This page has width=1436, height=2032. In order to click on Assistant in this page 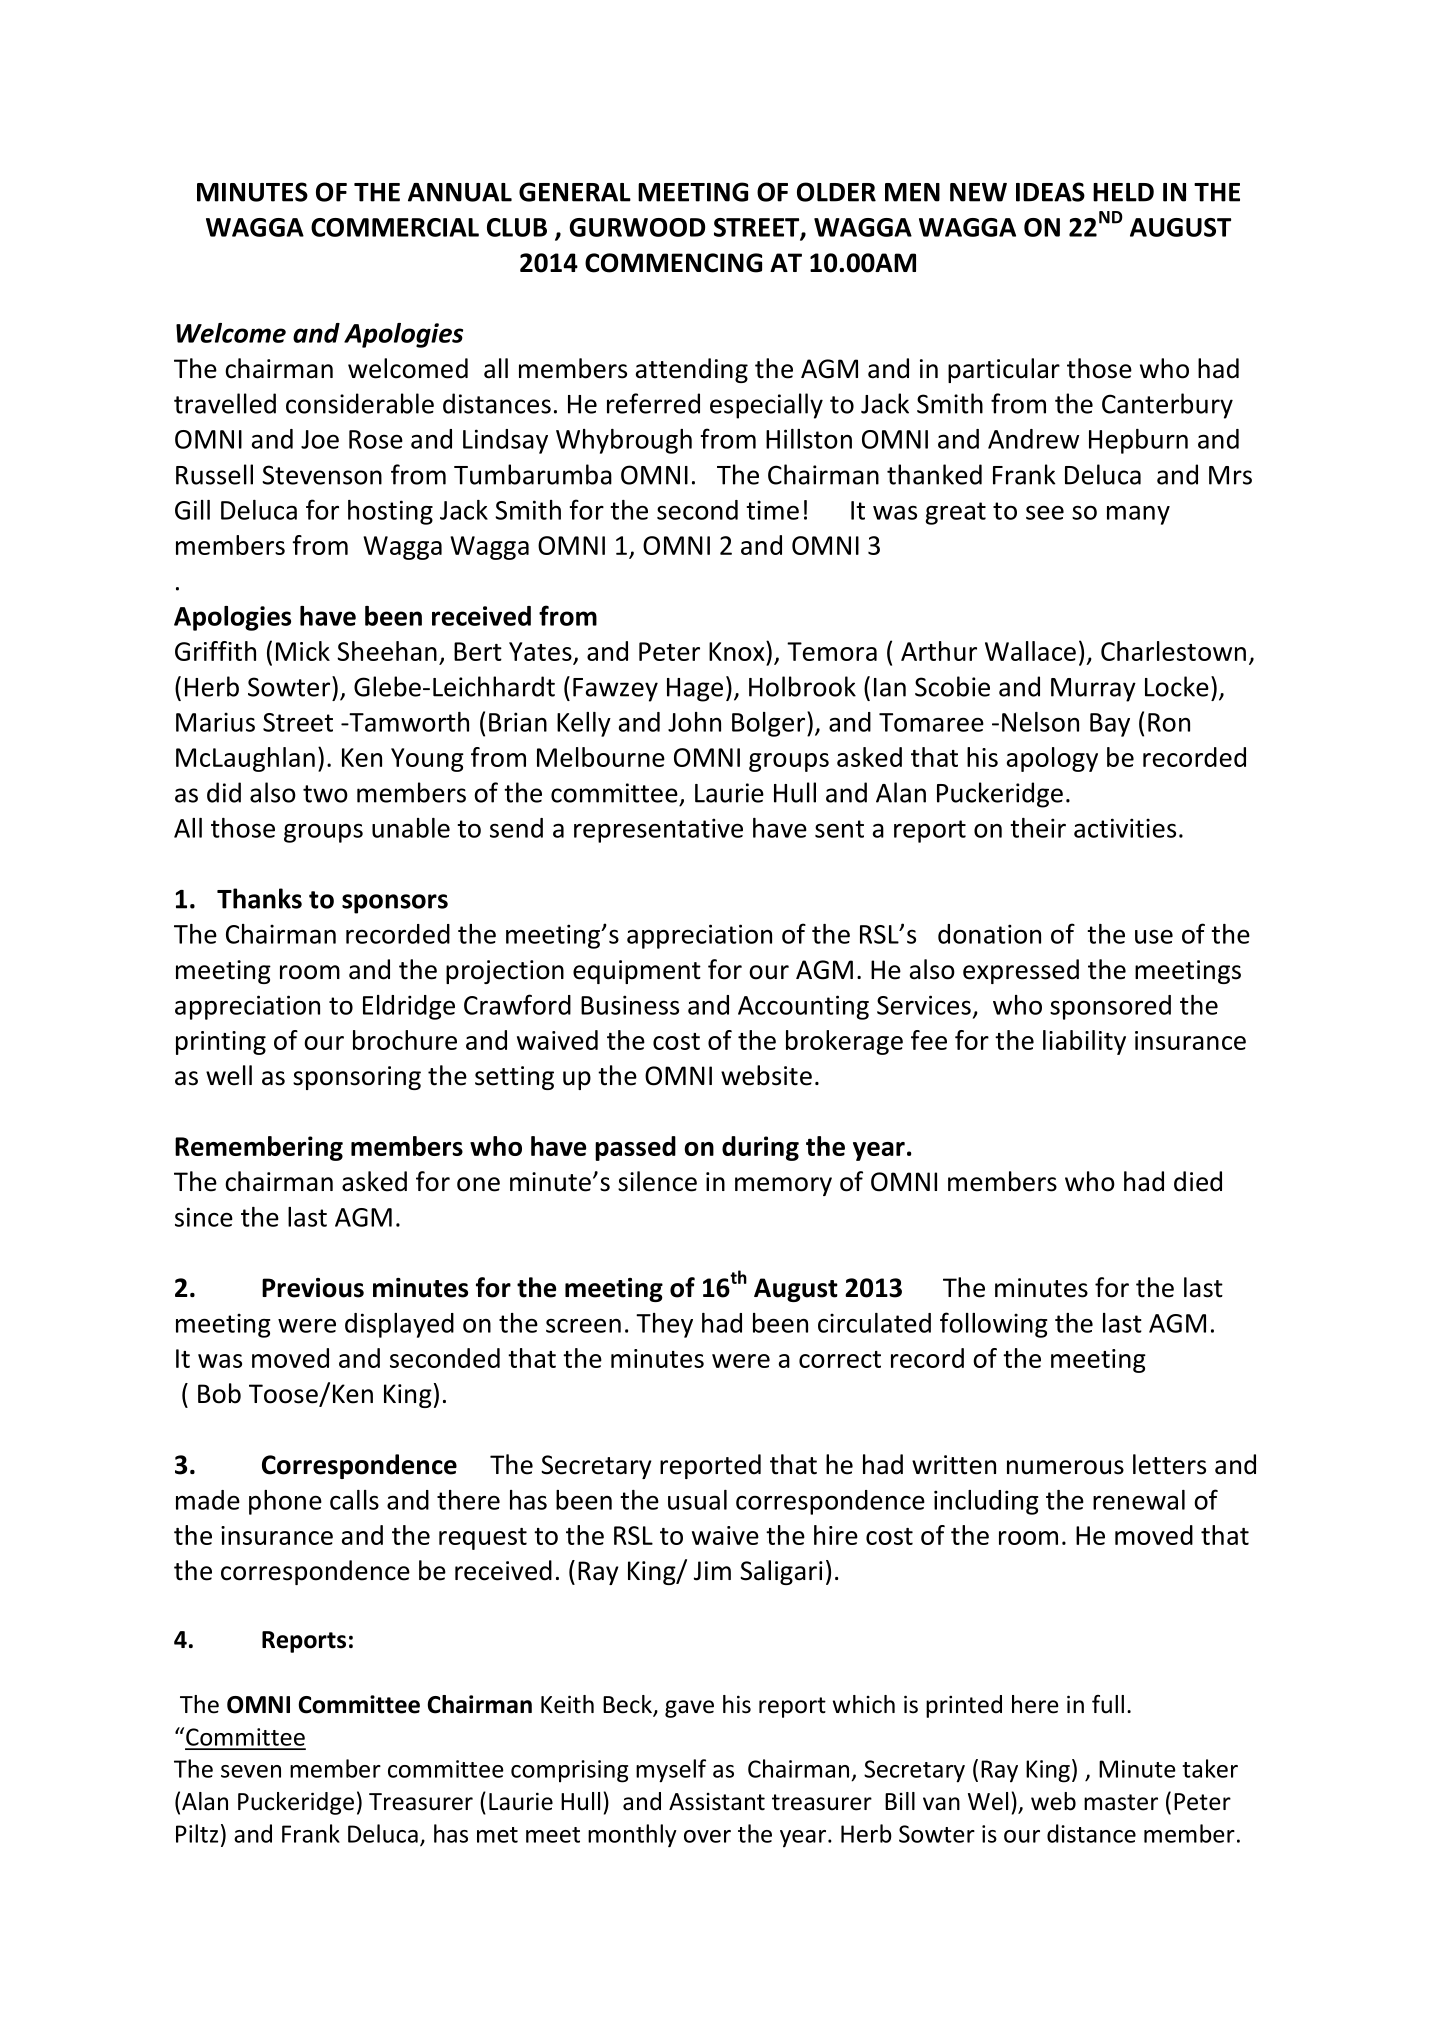, I will do `click(717, 1802)`.
